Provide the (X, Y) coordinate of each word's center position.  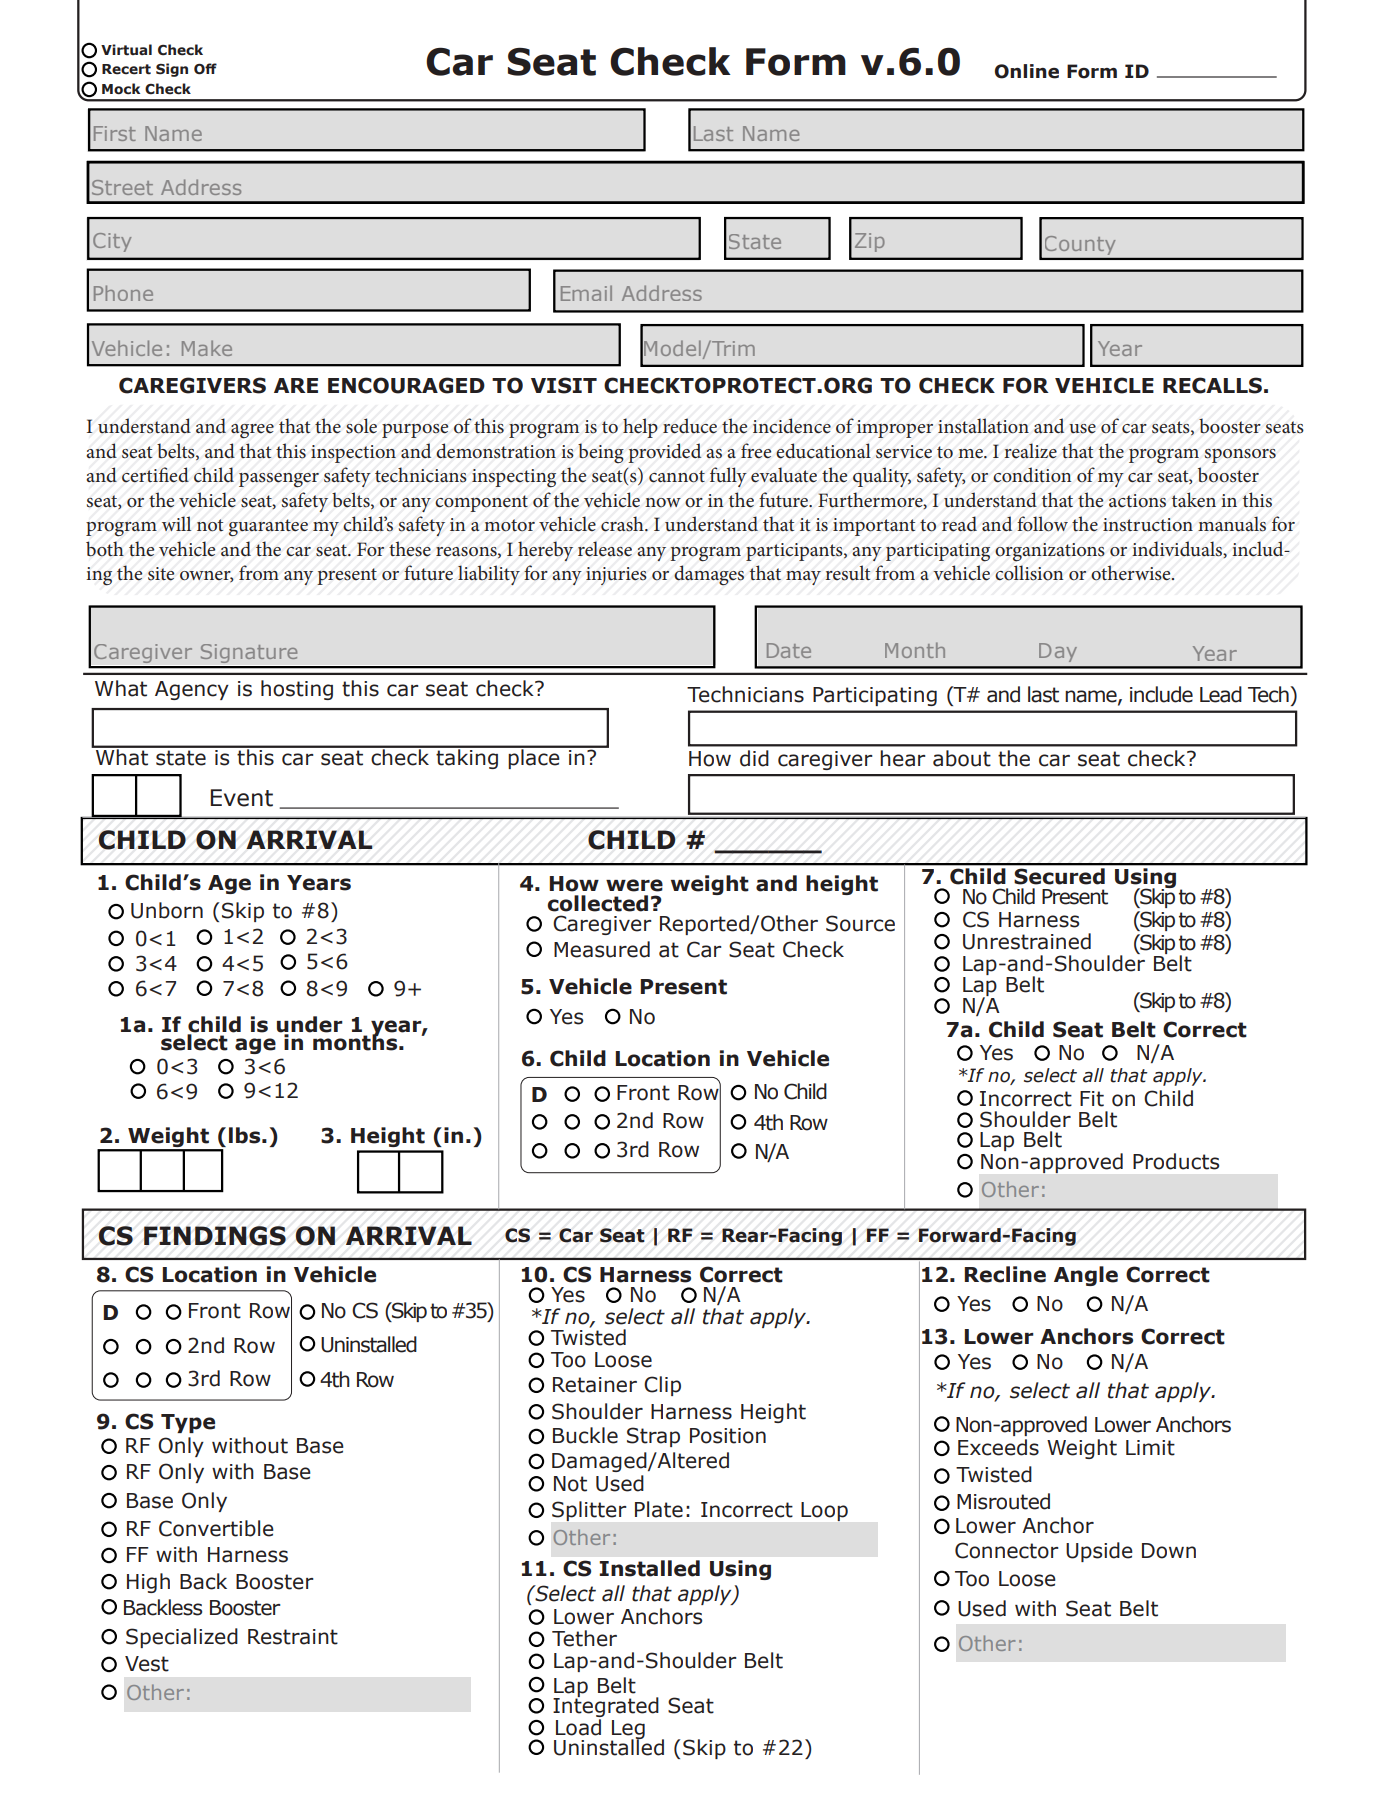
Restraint (293, 1637)
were (634, 885)
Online (1027, 71)
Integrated (606, 1706)
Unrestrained (1027, 941)
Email (586, 293)
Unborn (167, 910)
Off (205, 69)
